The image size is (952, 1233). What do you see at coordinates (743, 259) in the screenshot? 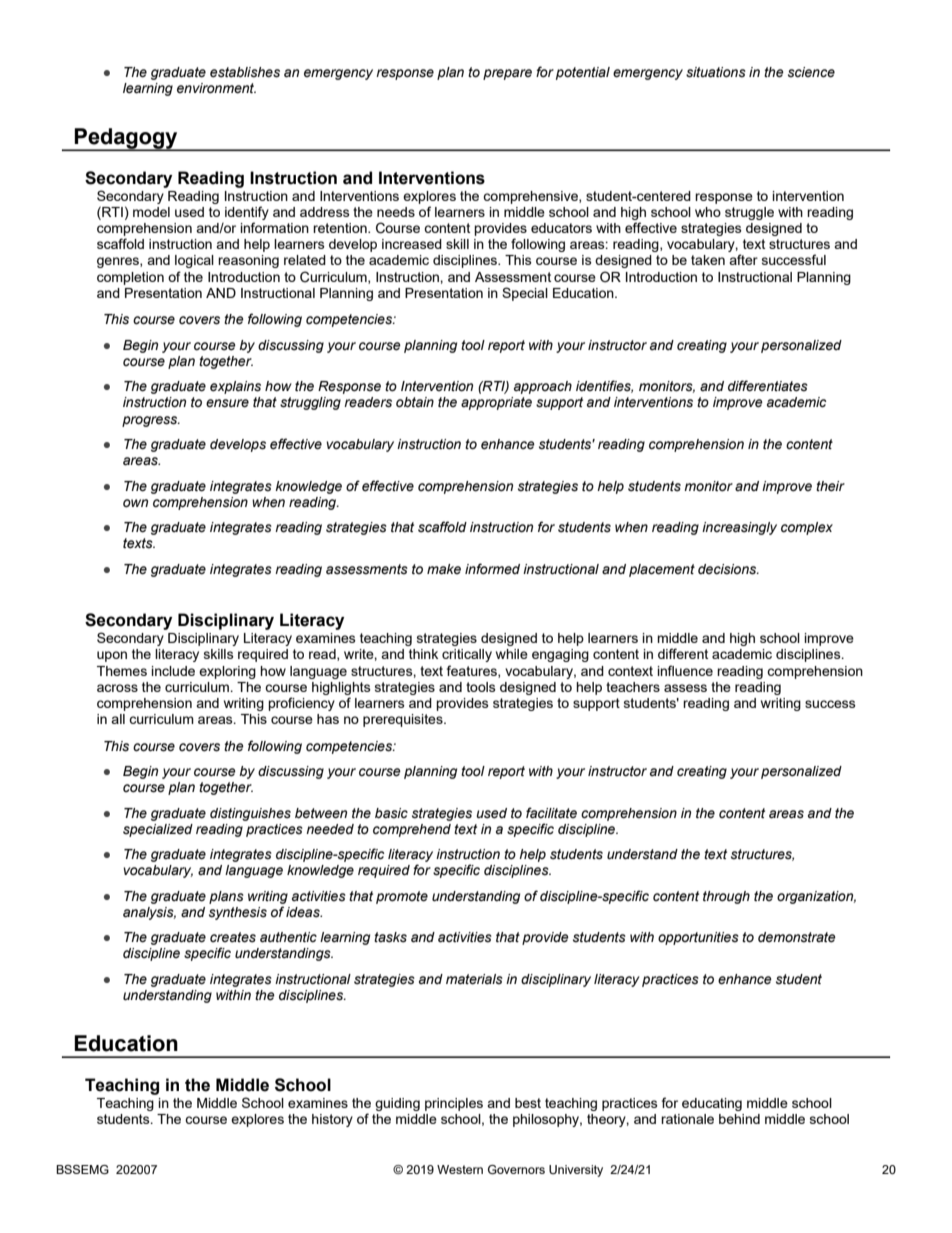
I see `after` at bounding box center [743, 259].
